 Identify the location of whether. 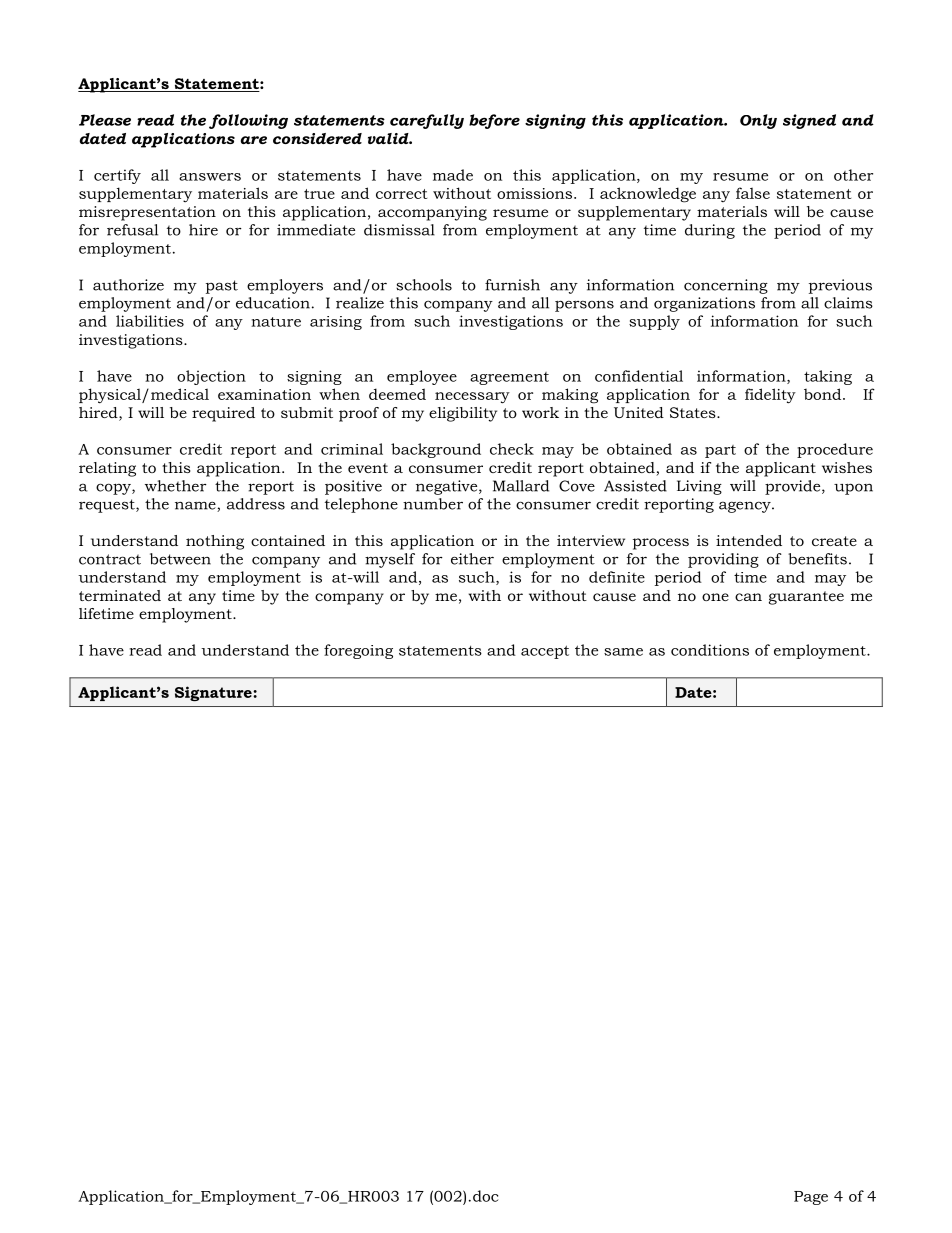
(176, 486).
